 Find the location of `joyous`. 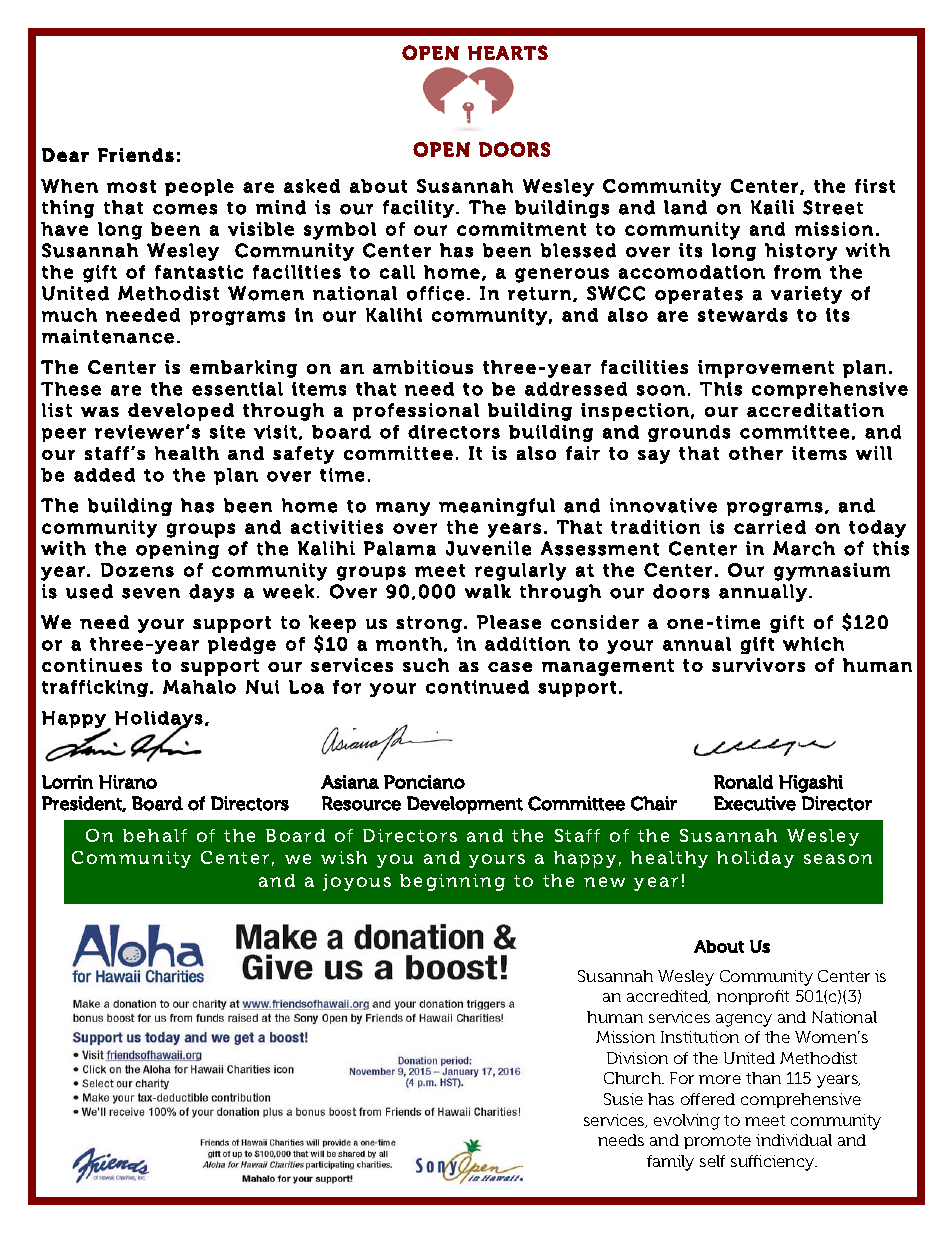

joyous is located at coordinates (357, 882).
